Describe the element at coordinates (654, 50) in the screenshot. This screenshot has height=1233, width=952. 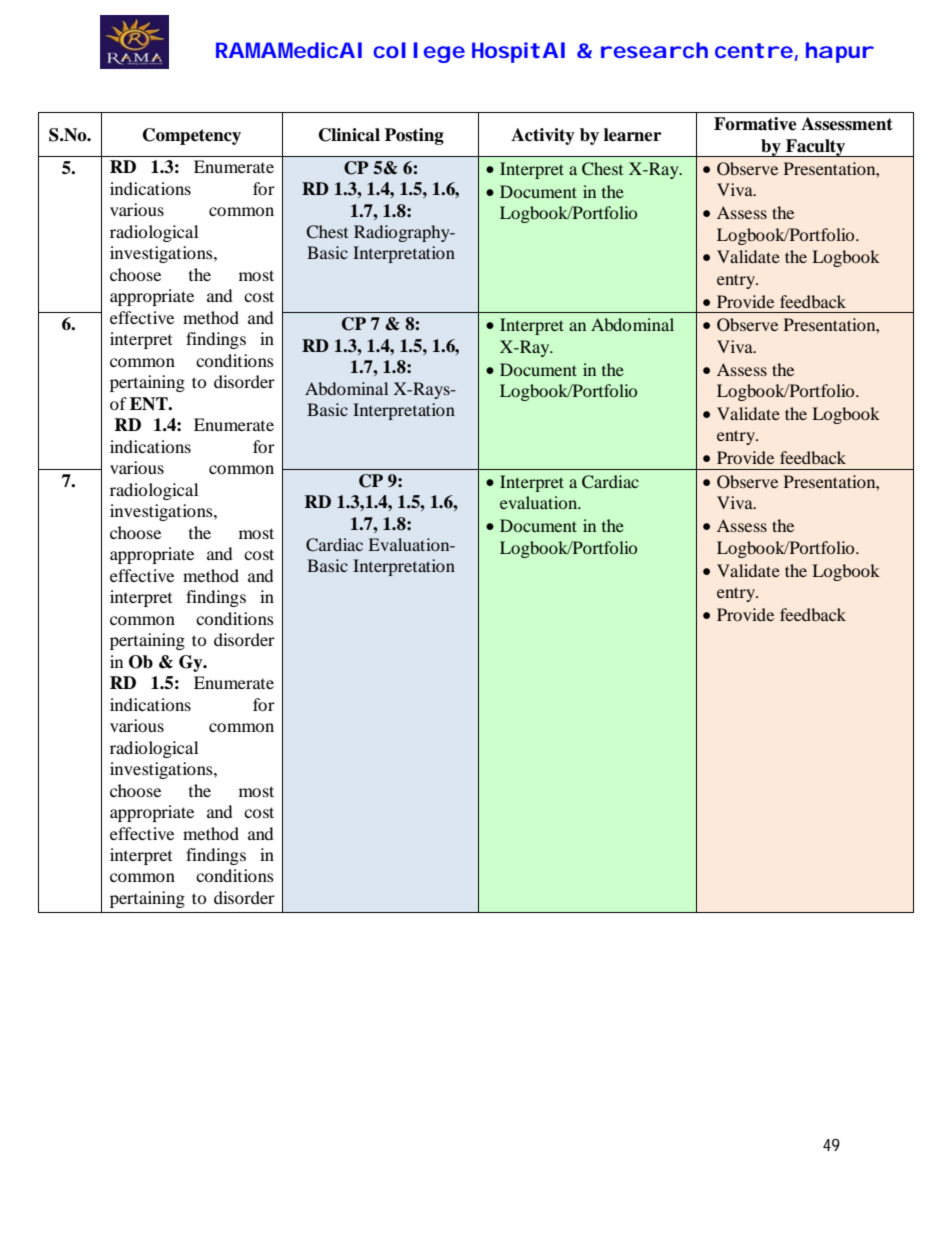
I see `research` at that location.
